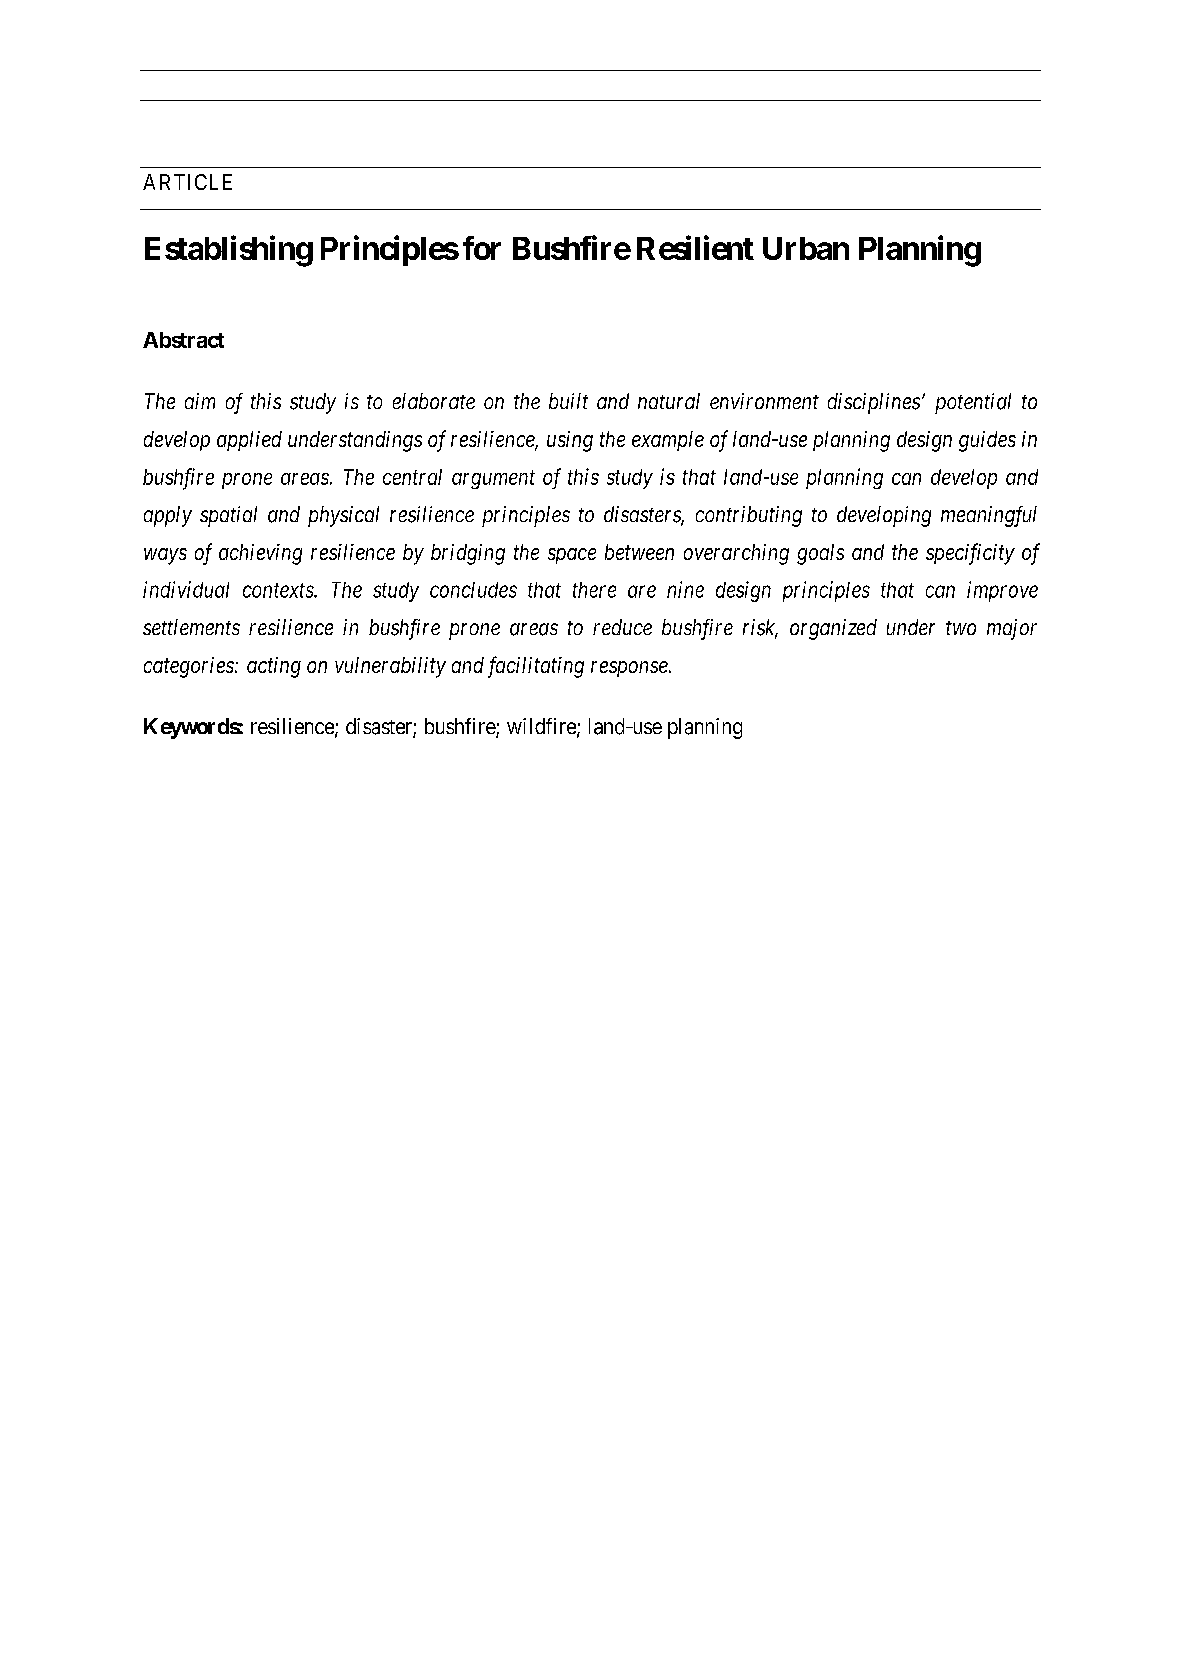 This document has height=1671, width=1181. What do you see at coordinates (274, 667) in the document?
I see `acting` at bounding box center [274, 667].
